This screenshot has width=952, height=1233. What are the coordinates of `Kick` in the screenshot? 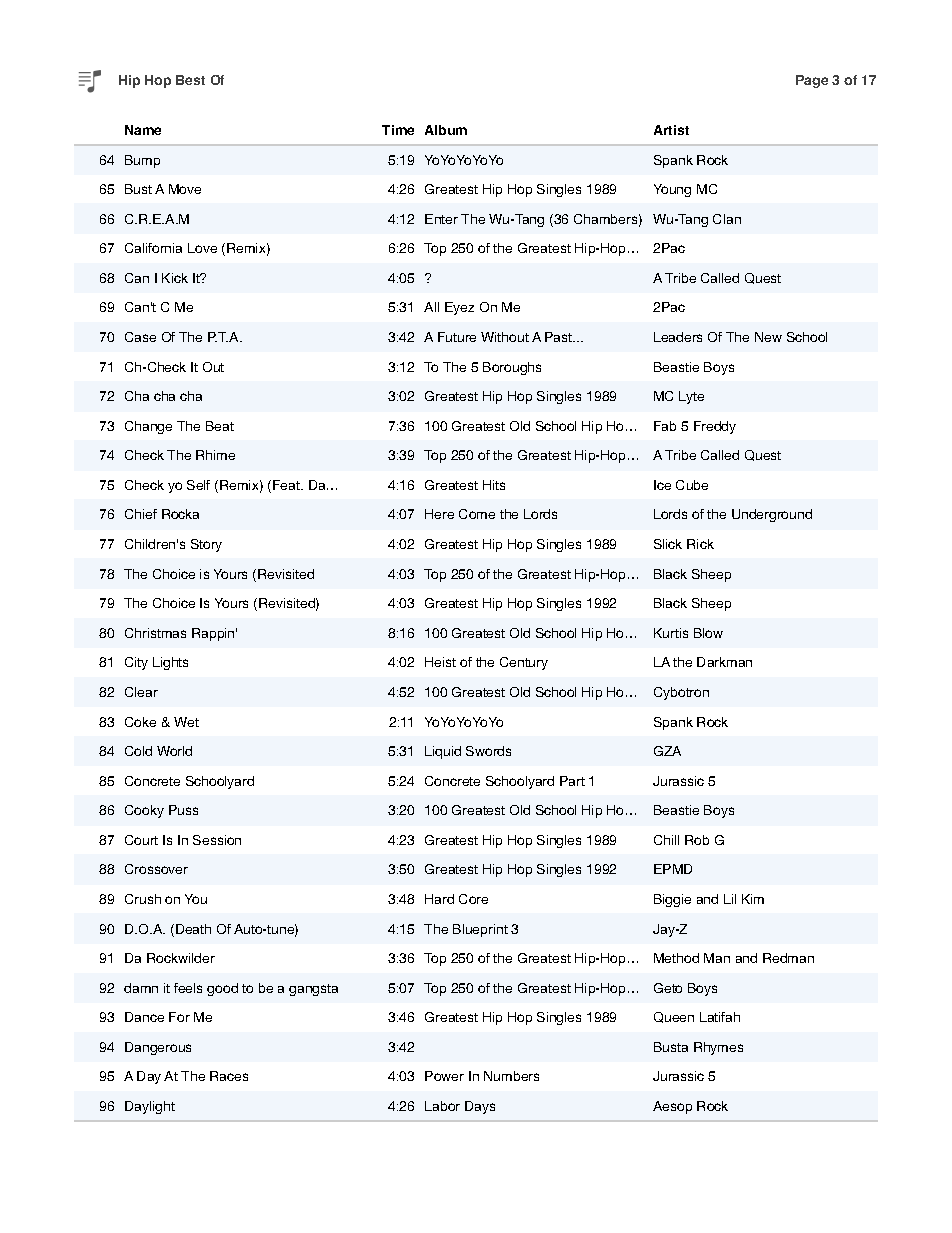 It's located at (175, 278).
